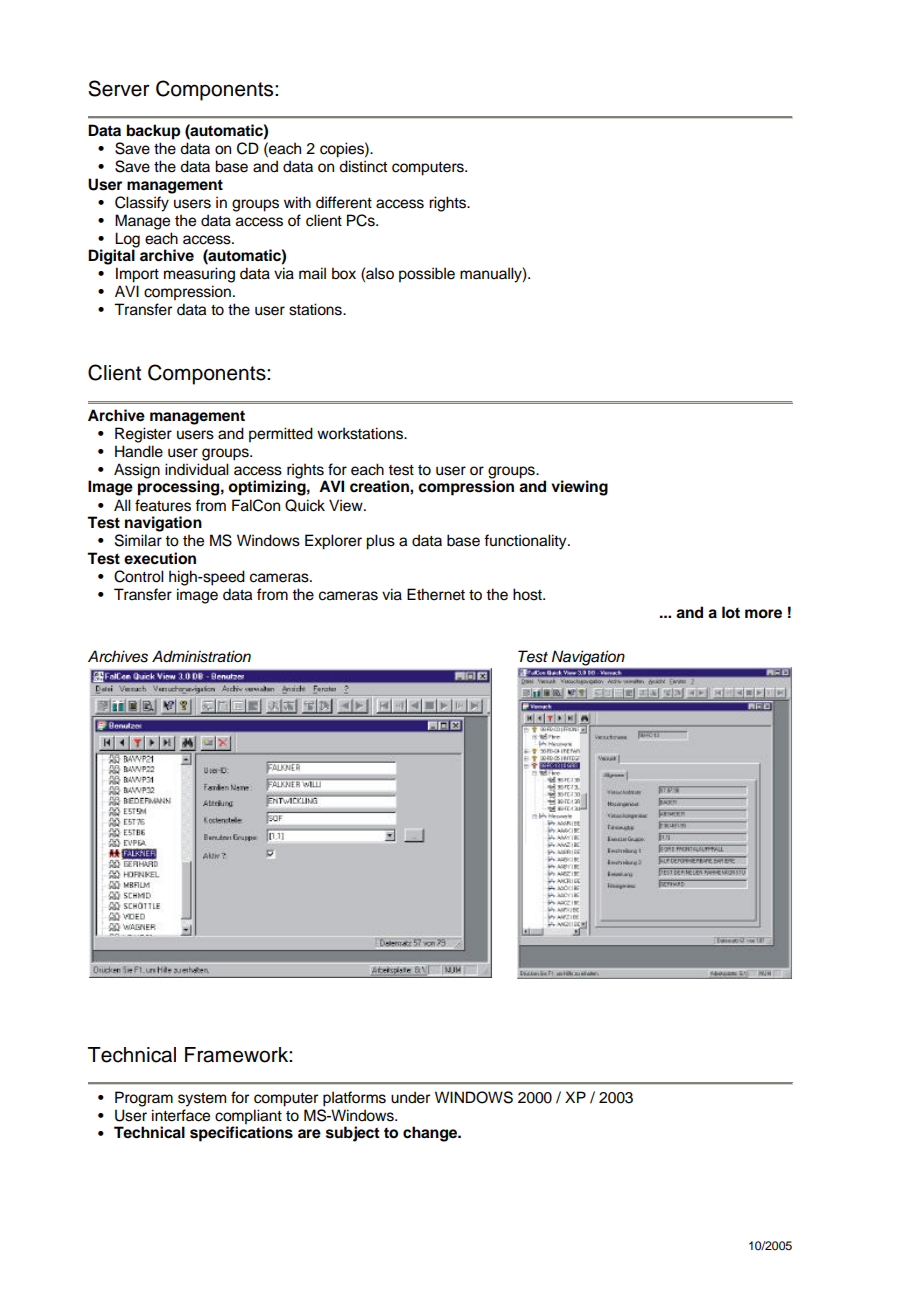 This image has width=924, height=1308. Describe the element at coordinates (427, 275) in the image. I see `possible` at that location.
